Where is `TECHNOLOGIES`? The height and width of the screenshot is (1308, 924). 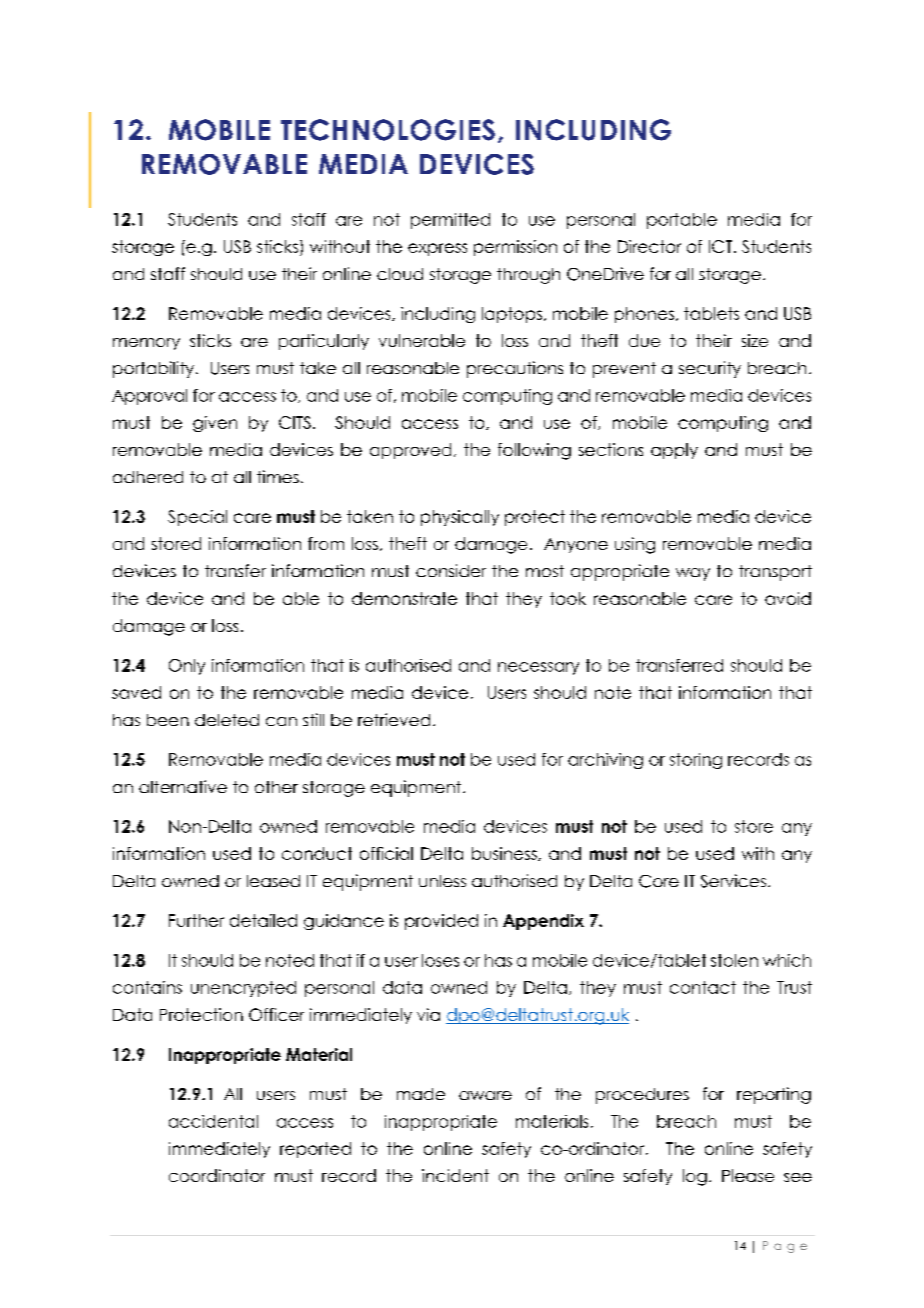
TECHNOLOGIES is located at coordinates (388, 130).
